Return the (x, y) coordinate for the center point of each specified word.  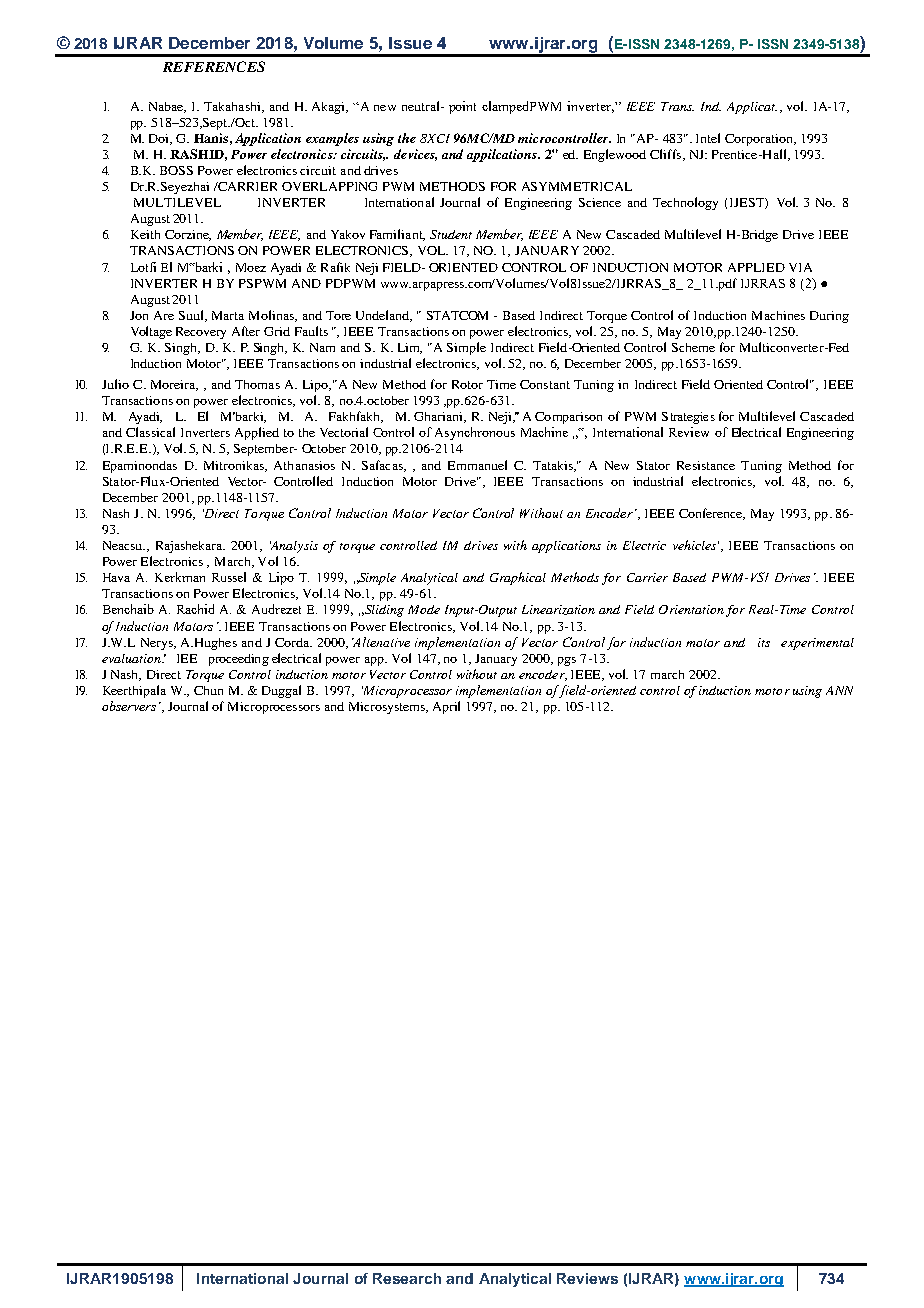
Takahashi (233, 107)
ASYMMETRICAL (577, 186)
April (446, 707)
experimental (817, 644)
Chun (208, 690)
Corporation (760, 140)
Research (407, 1278)
